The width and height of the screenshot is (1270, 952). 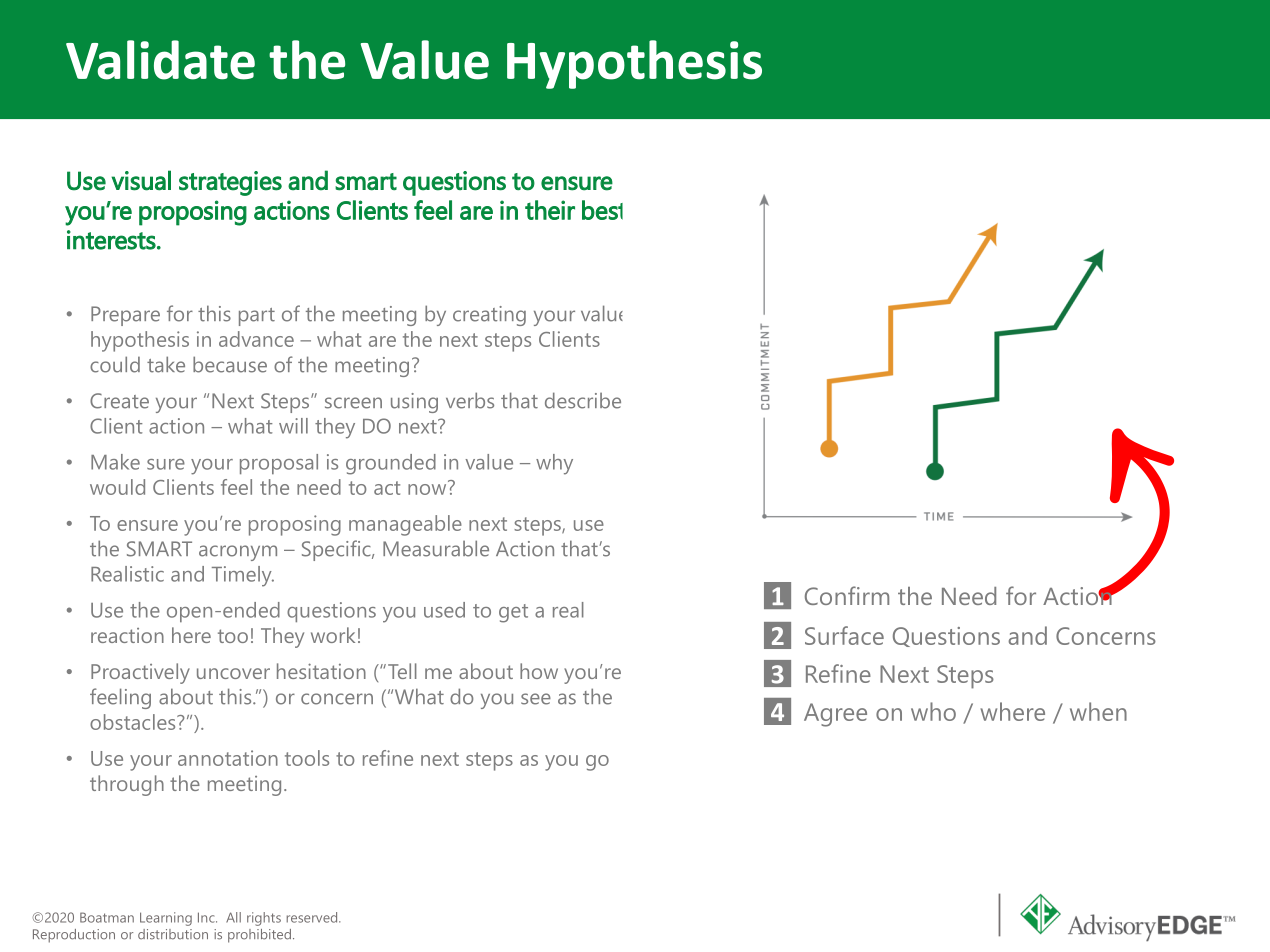 I want to click on why, so click(x=554, y=464).
